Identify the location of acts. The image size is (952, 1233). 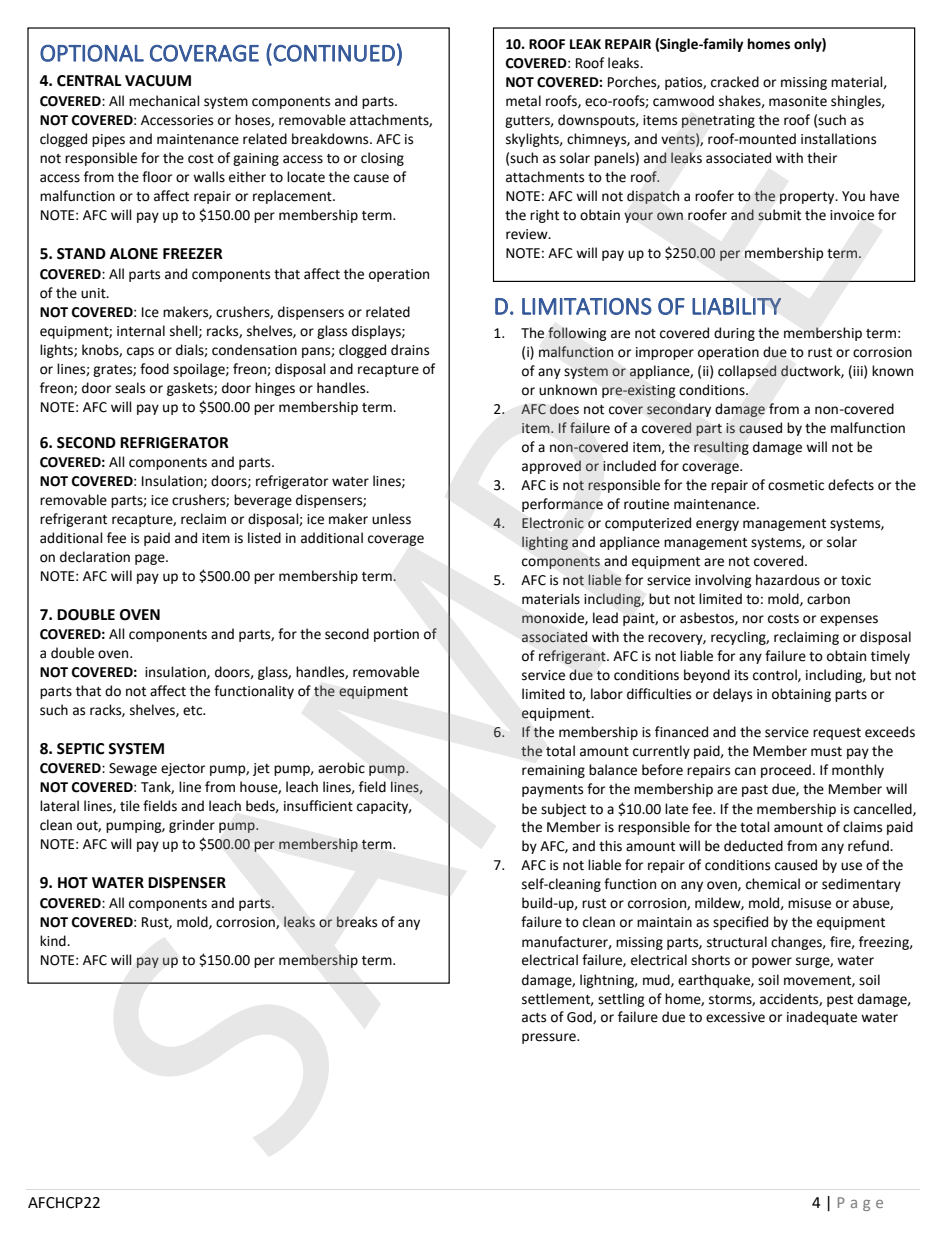
(534, 1018).
